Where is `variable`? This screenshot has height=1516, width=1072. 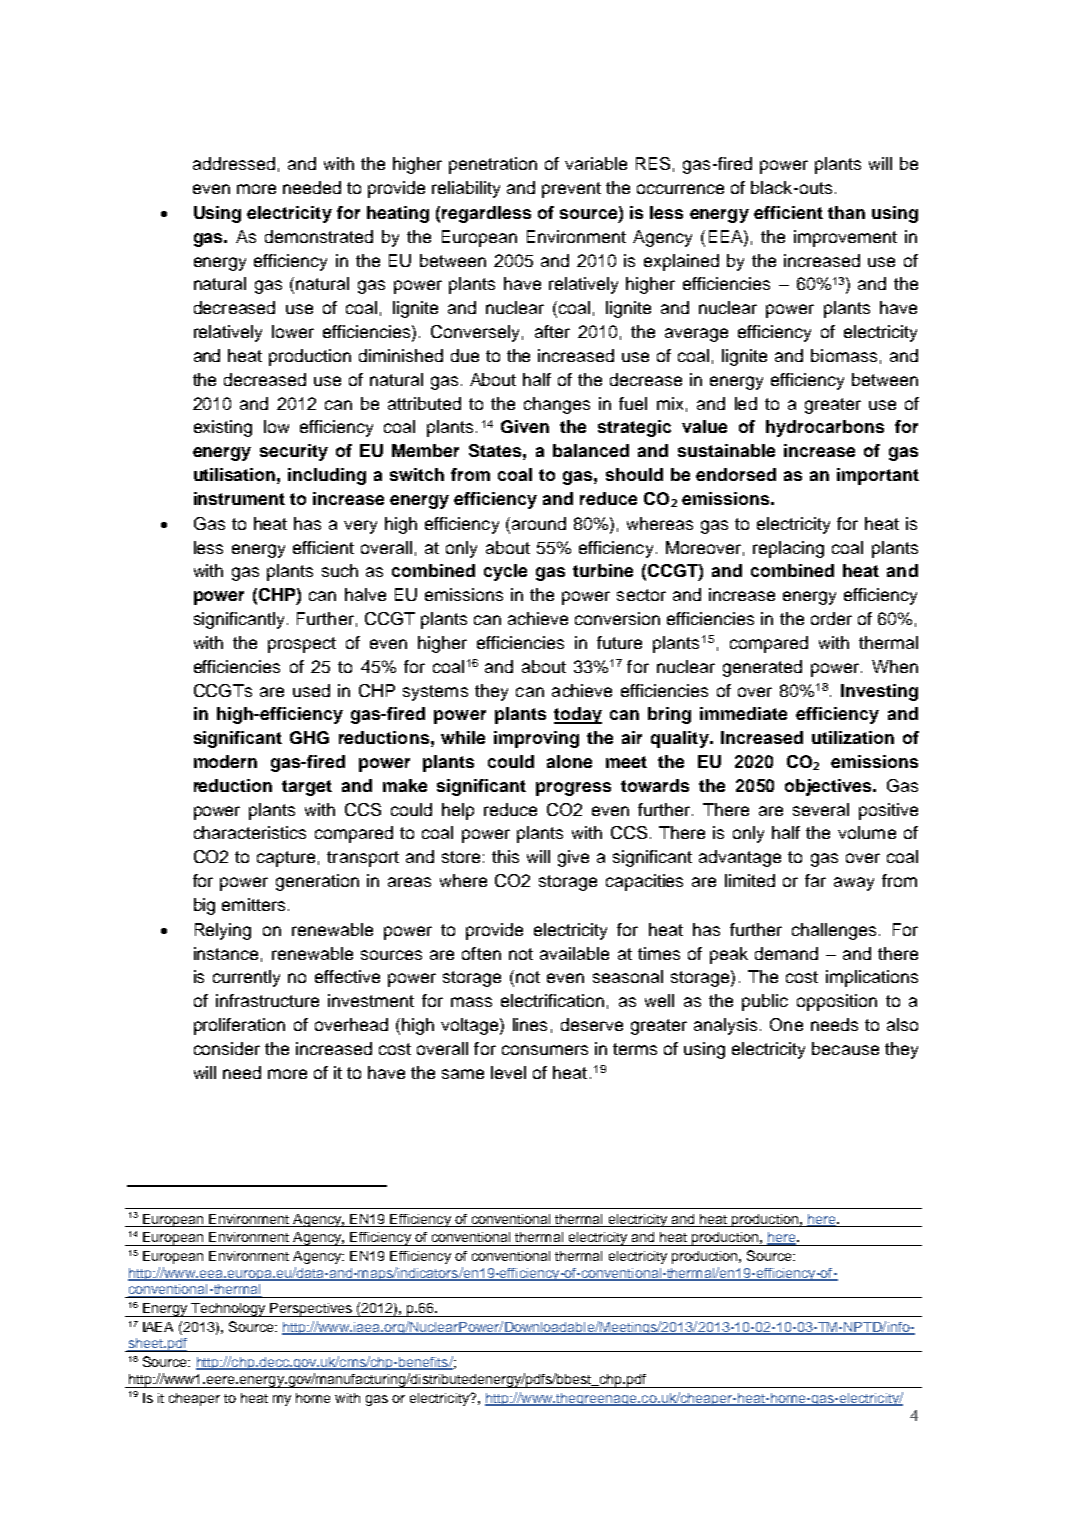
variable is located at coordinates (596, 163).
